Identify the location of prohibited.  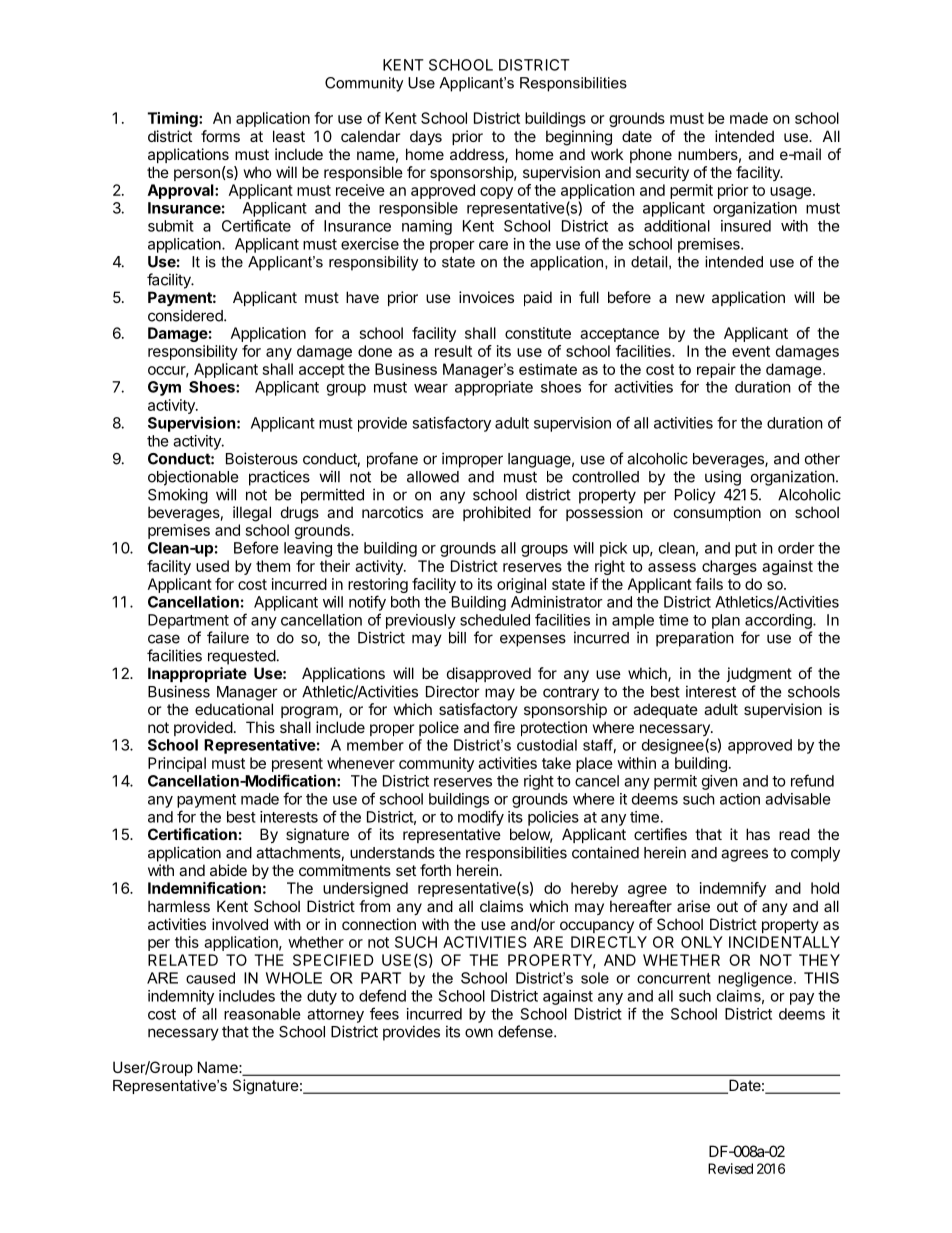
(497, 513).
